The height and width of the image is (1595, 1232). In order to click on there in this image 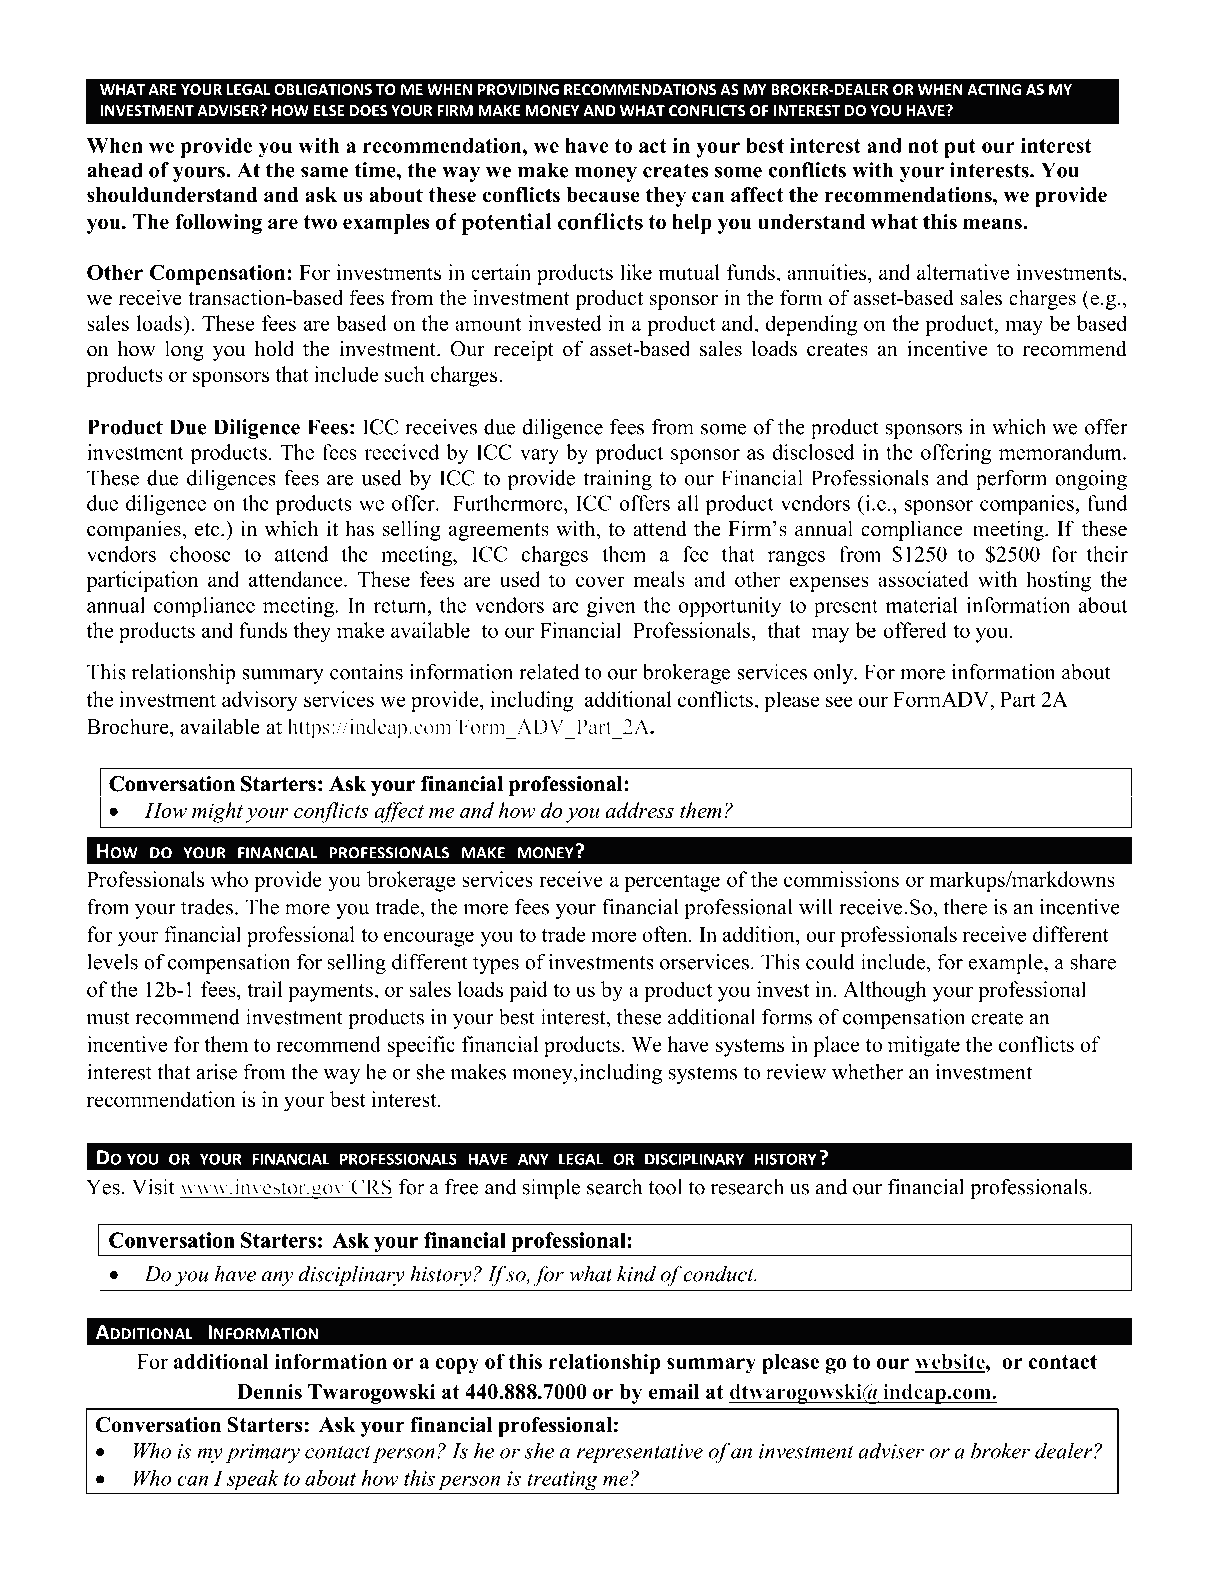, I will do `click(965, 907)`.
